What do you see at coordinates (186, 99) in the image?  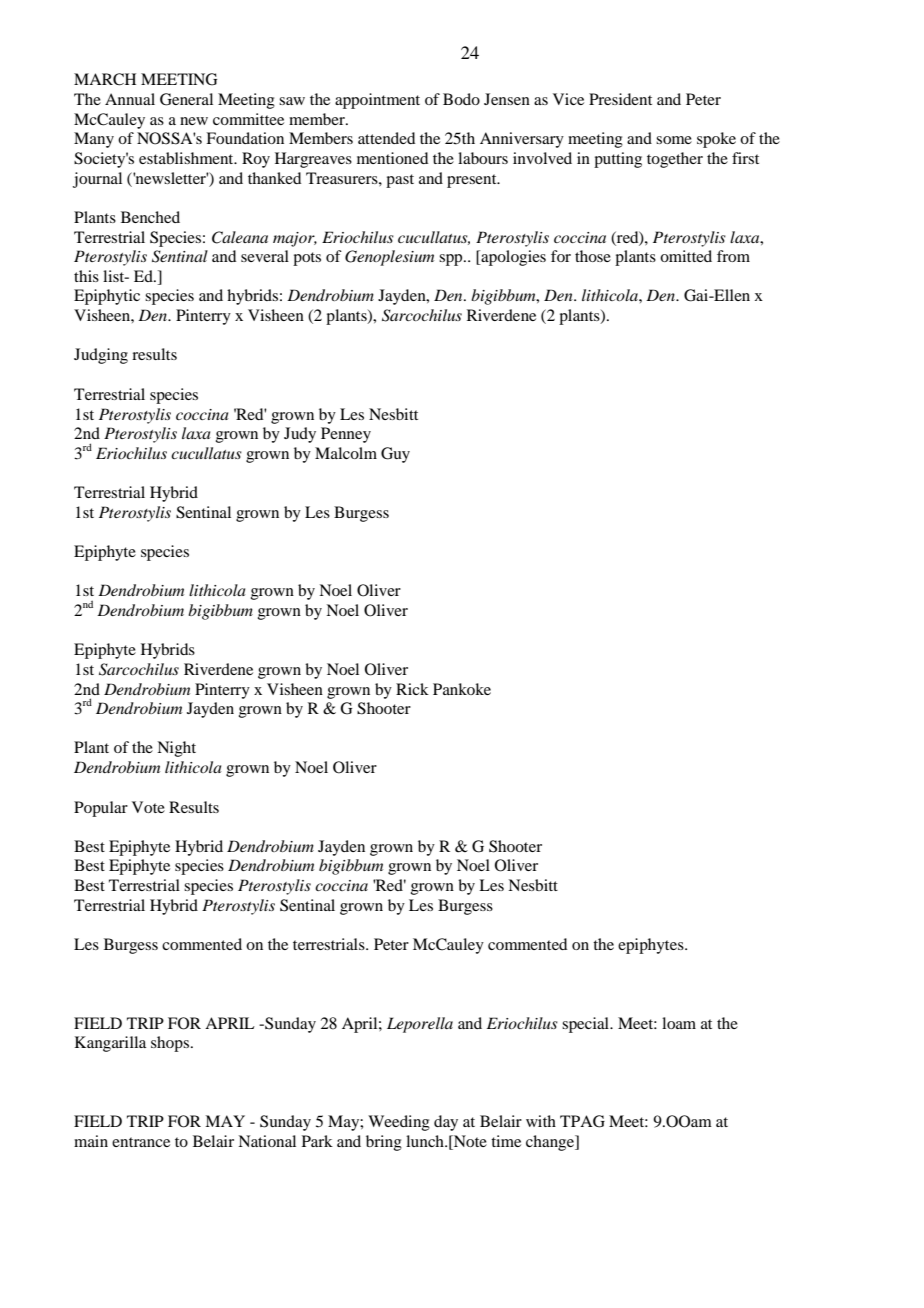 I see `General` at bounding box center [186, 99].
